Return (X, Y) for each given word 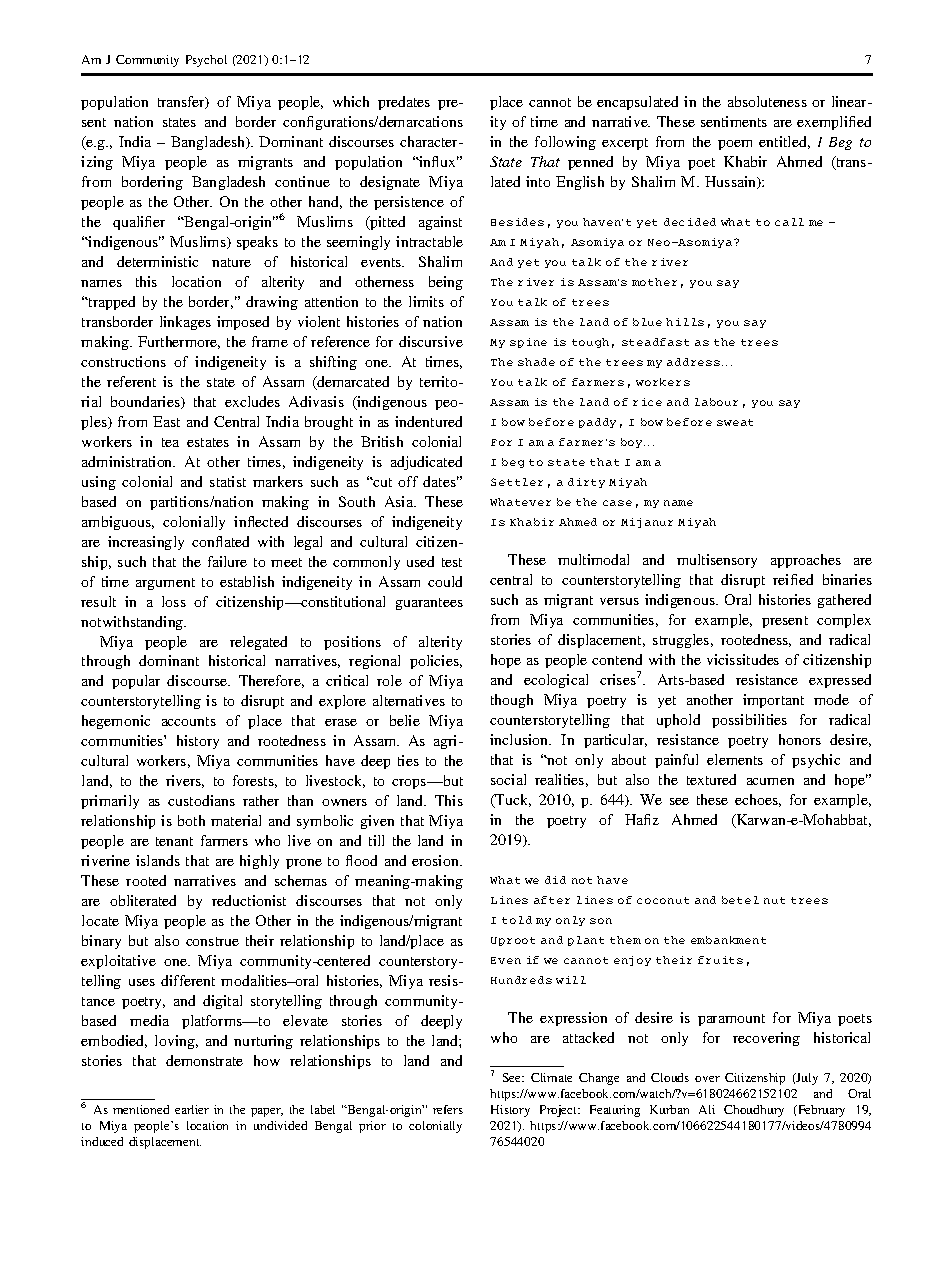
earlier (192, 1109)
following (565, 143)
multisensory (717, 561)
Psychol (206, 61)
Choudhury (754, 1111)
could (445, 581)
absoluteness (767, 101)
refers (448, 1109)
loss (174, 601)
